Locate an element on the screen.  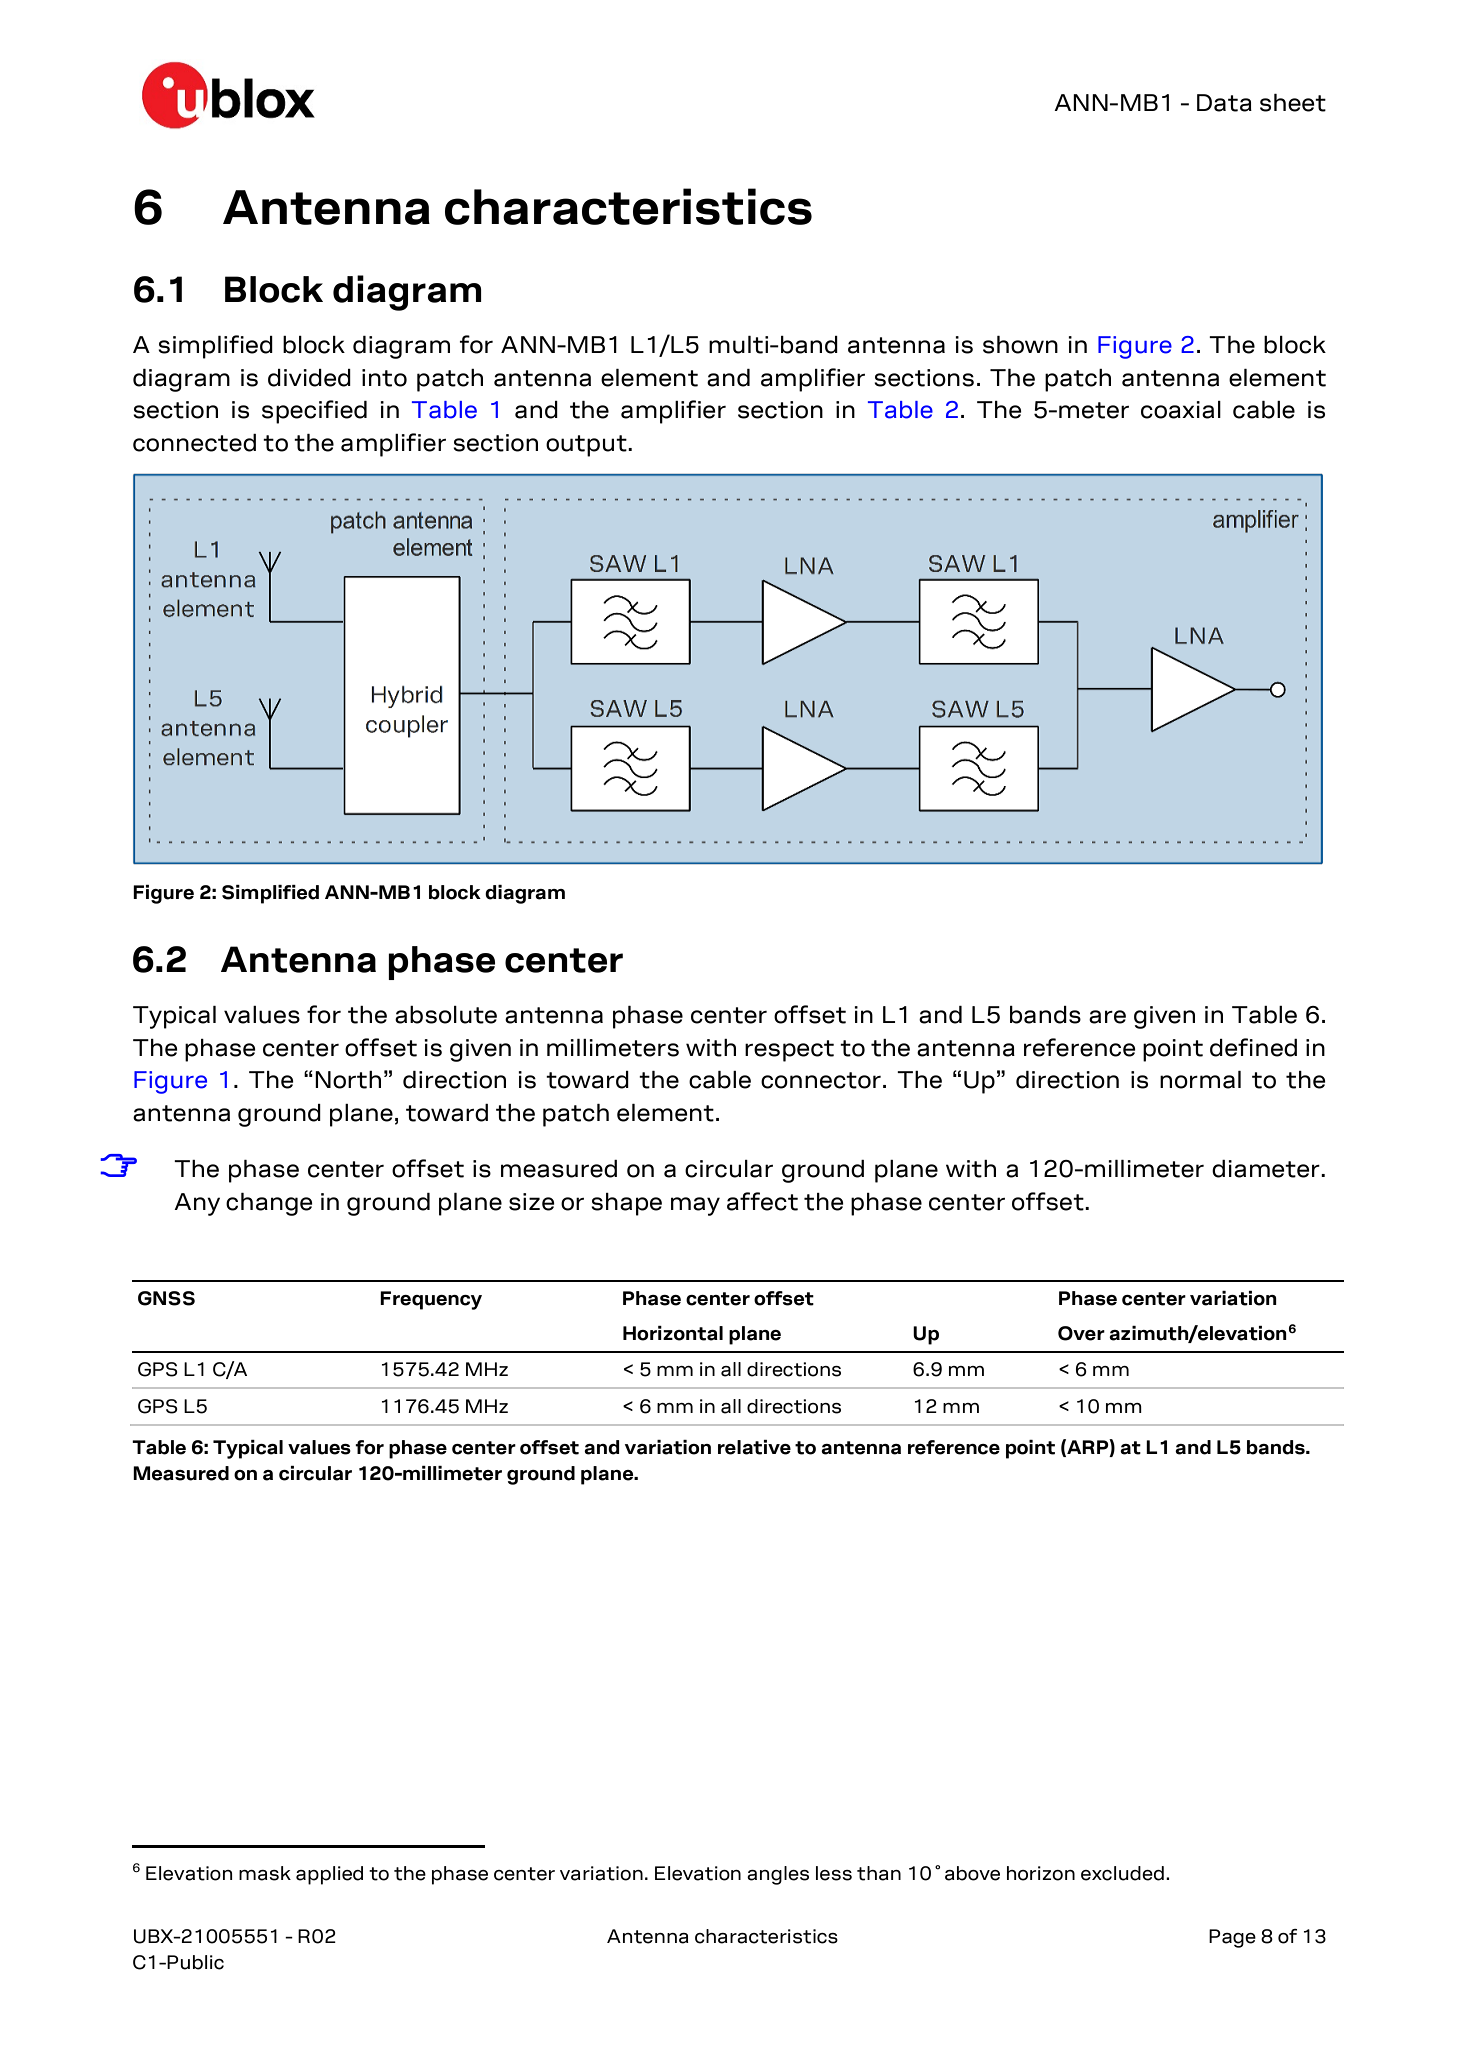
relative is located at coordinates (754, 1447).
